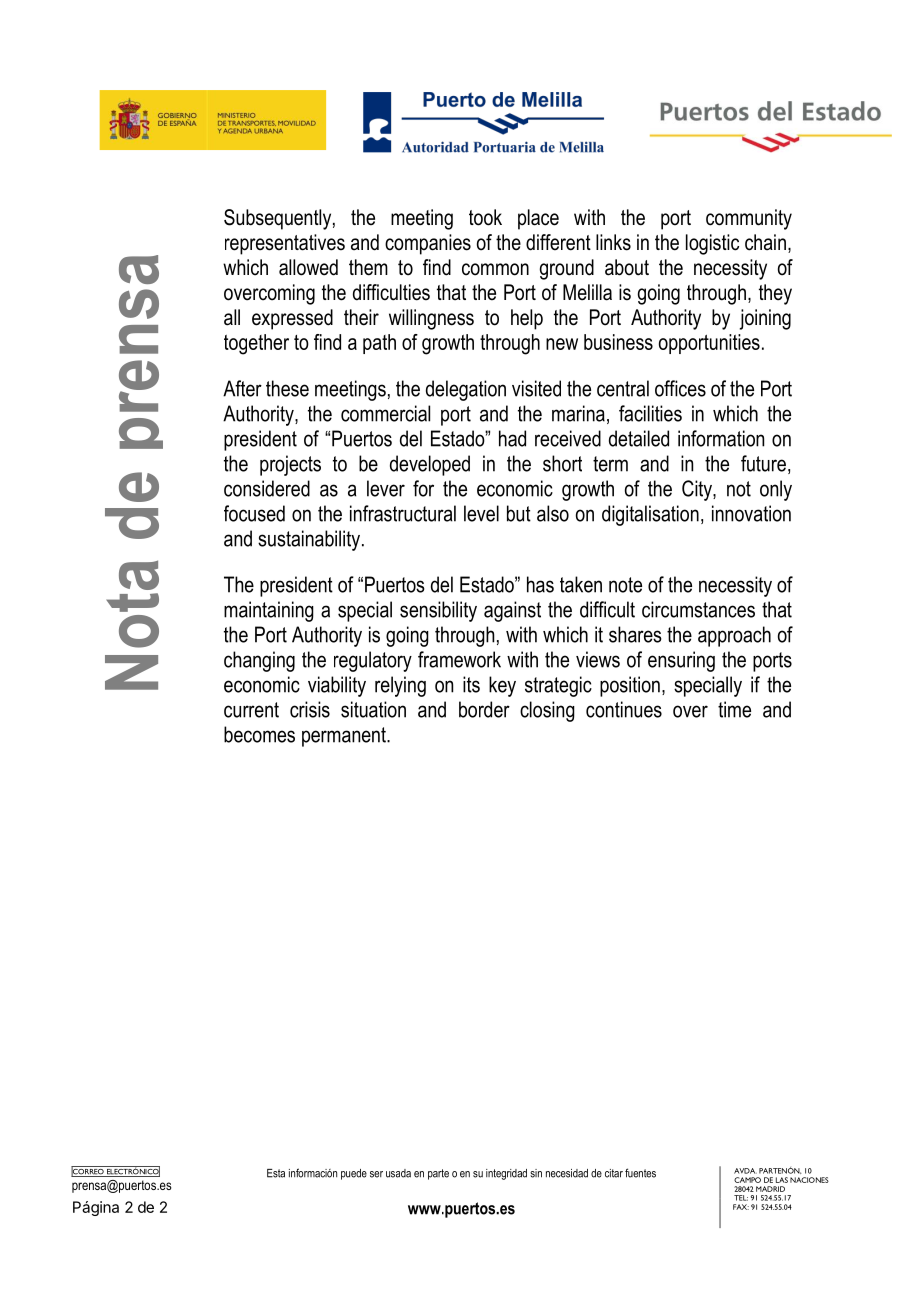 Image resolution: width=924 pixels, height=1308 pixels. What do you see at coordinates (310, 709) in the screenshot?
I see `crisis` at bounding box center [310, 709].
